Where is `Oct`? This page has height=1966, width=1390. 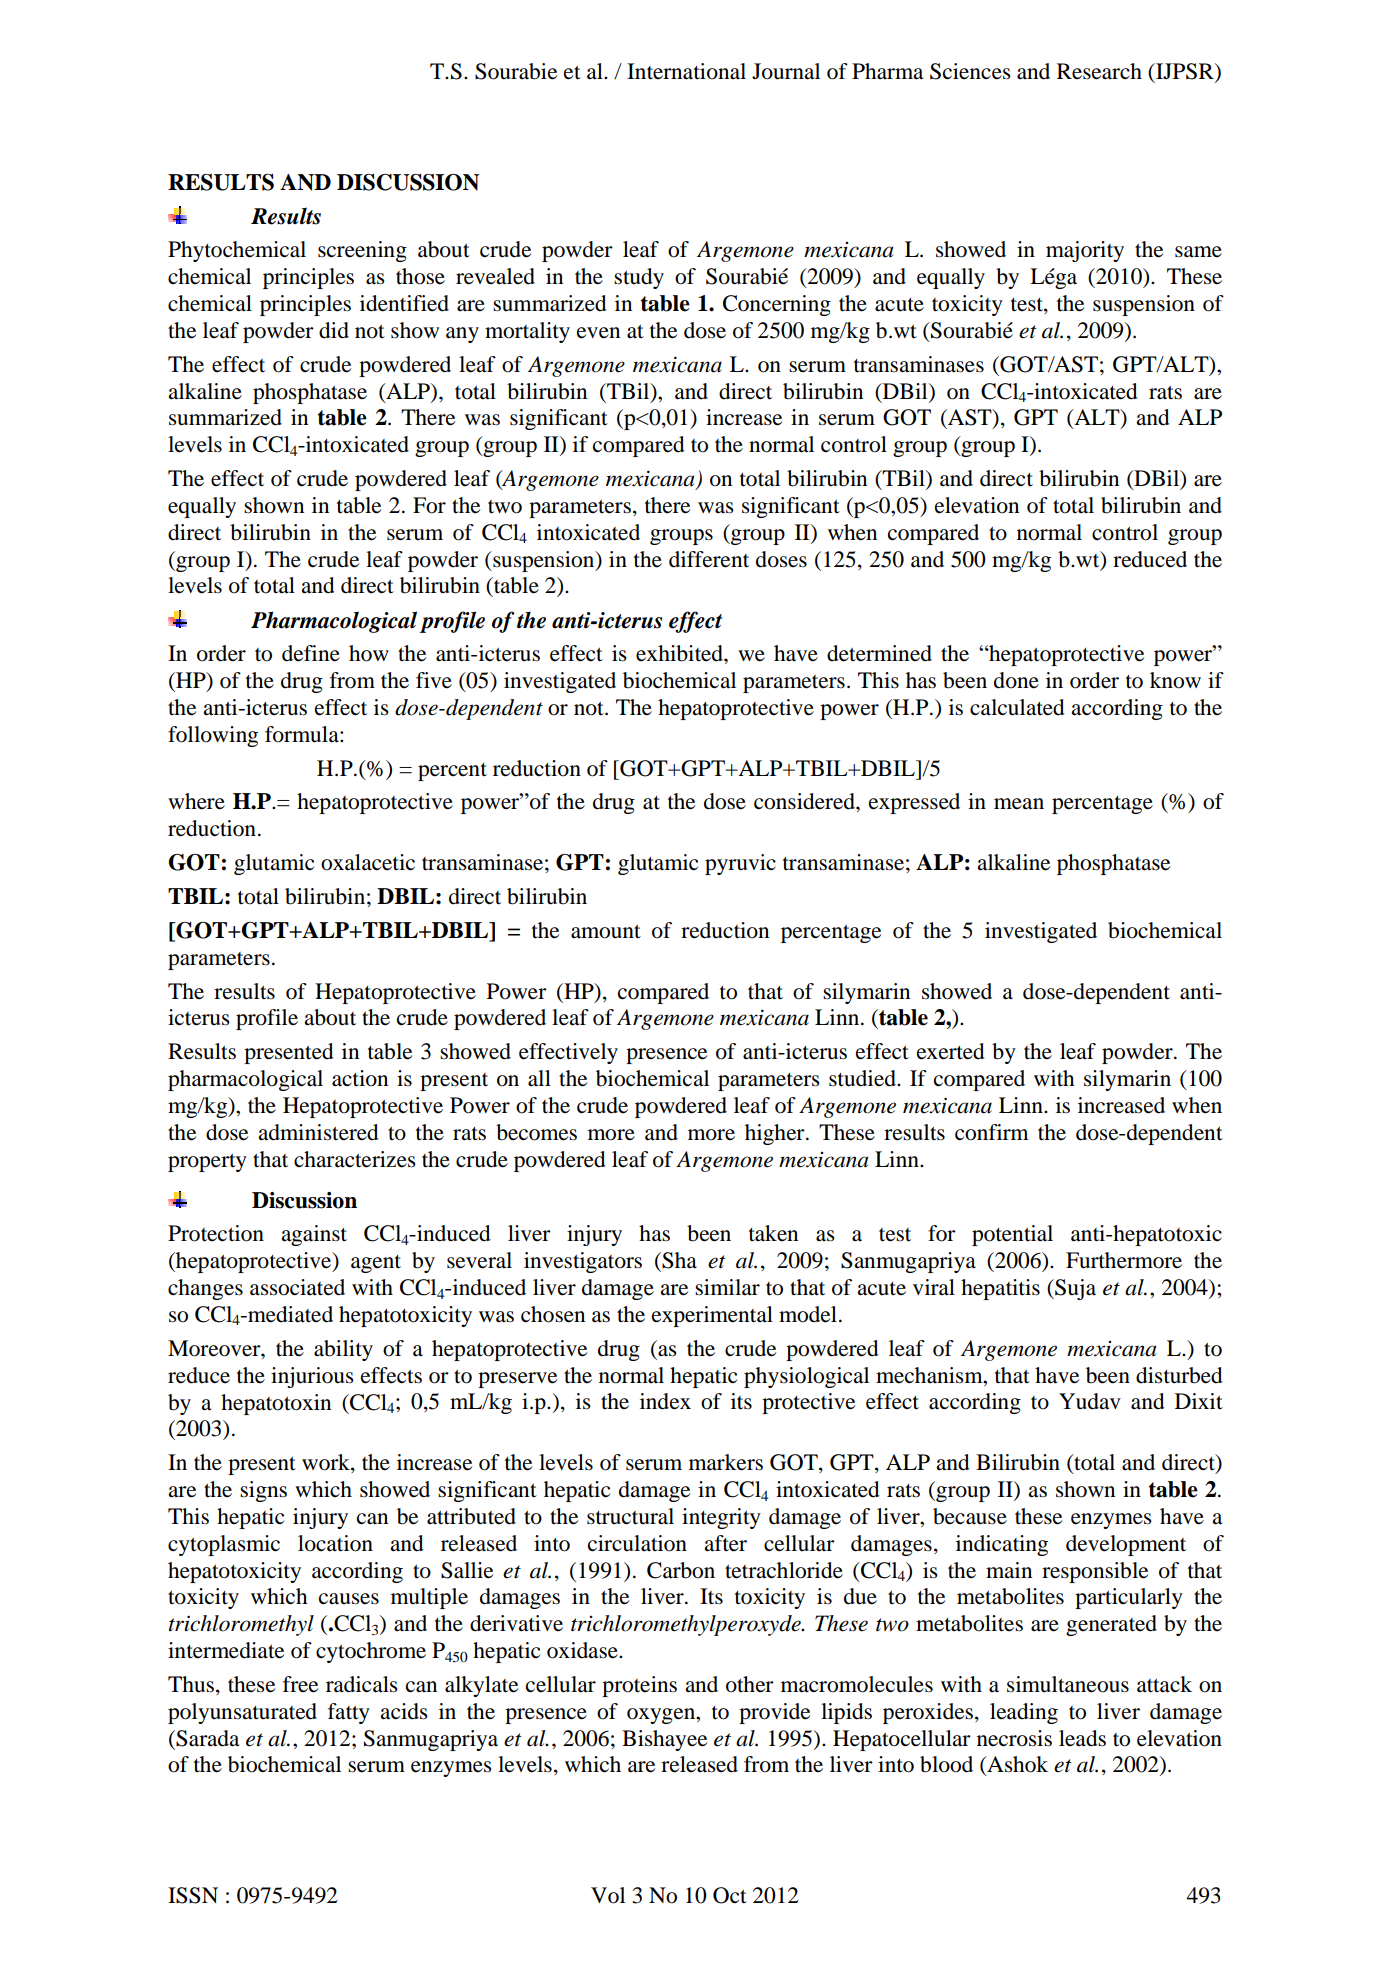
Oct is located at coordinates (730, 1895).
